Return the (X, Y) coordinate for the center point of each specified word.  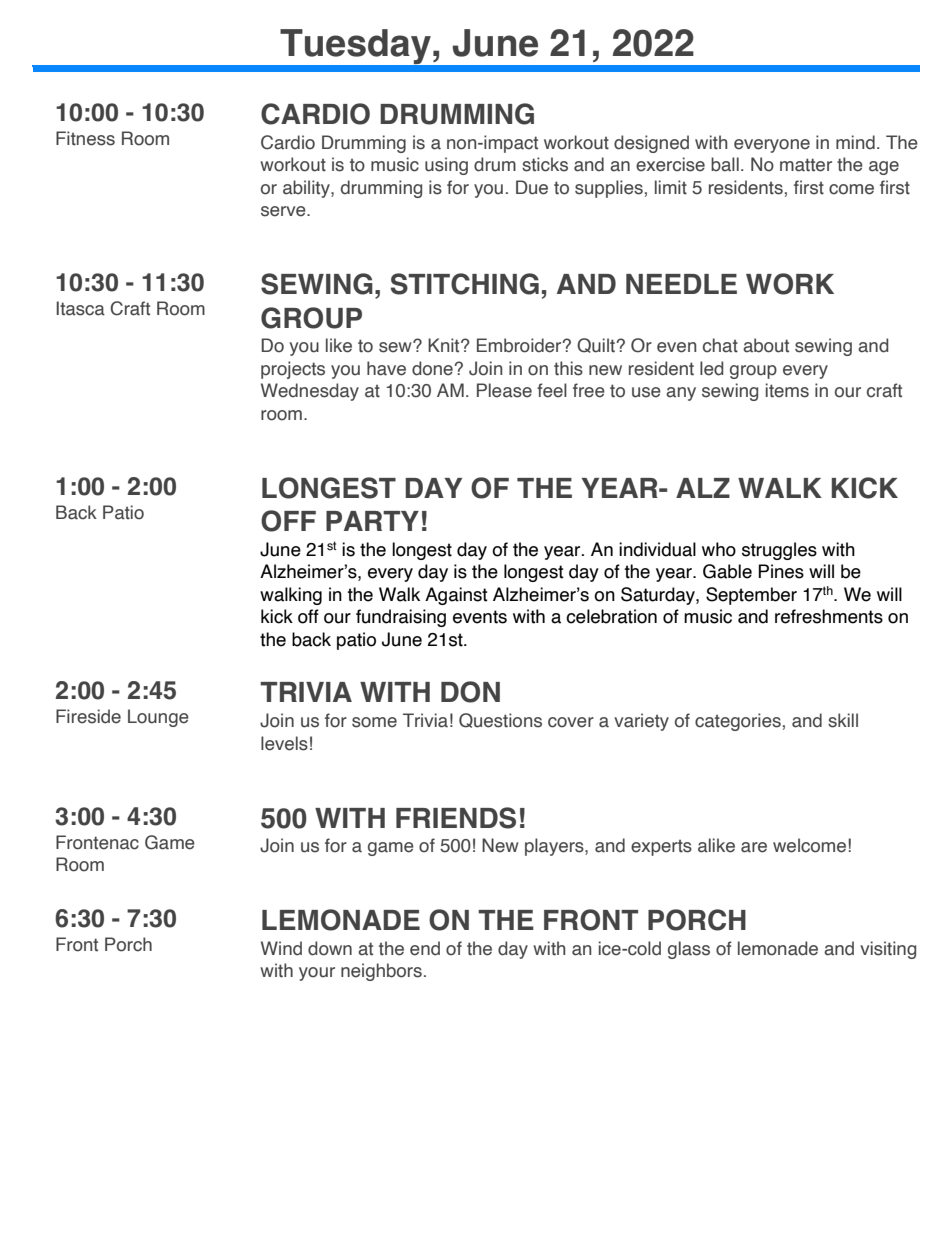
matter (806, 165)
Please (504, 390)
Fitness (85, 138)
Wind (281, 948)
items (787, 390)
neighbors (381, 972)
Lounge (158, 718)
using (446, 166)
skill (843, 720)
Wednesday (310, 392)
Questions (500, 720)
